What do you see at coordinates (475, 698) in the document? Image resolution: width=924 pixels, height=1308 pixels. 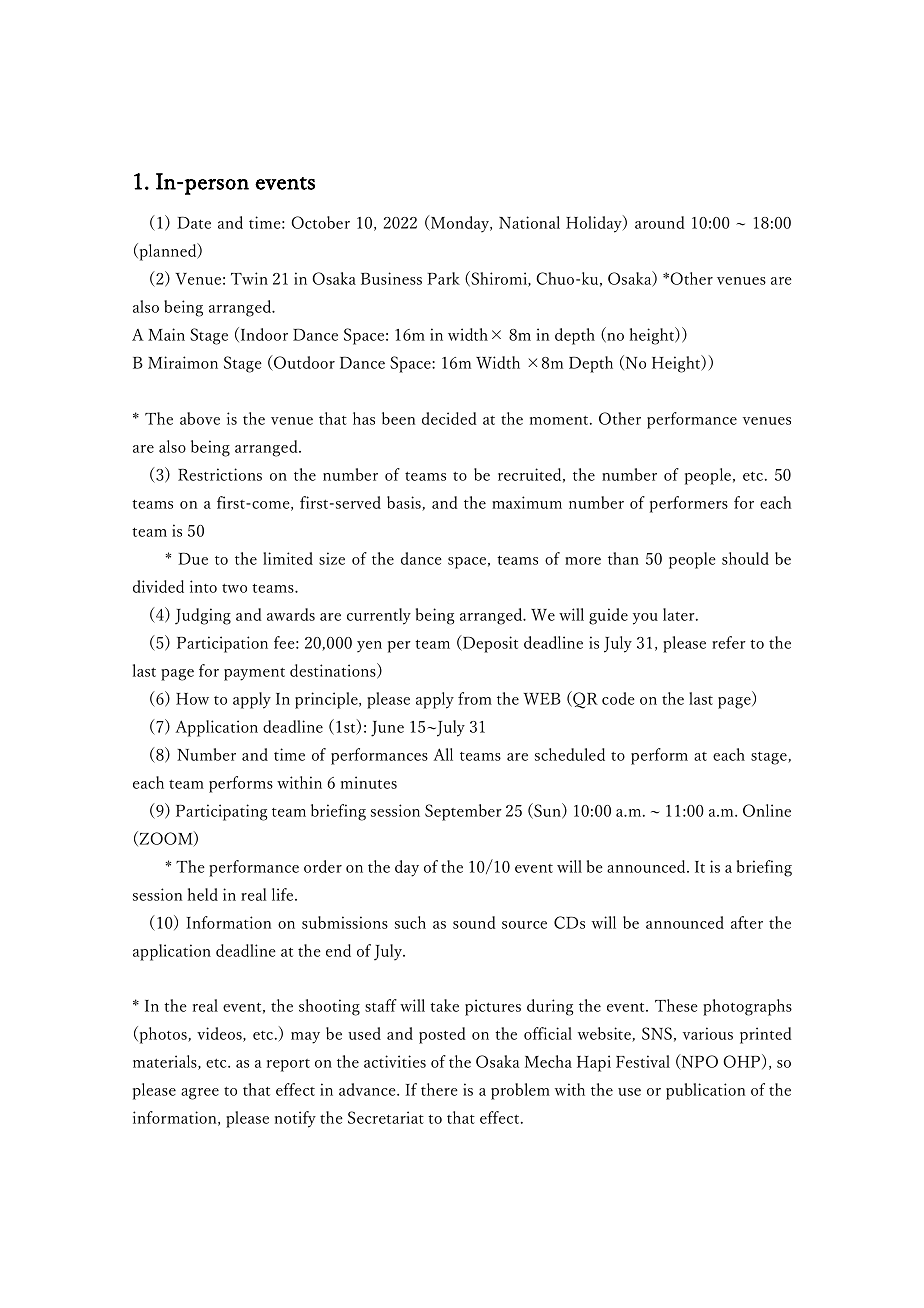 I see `from` at bounding box center [475, 698].
